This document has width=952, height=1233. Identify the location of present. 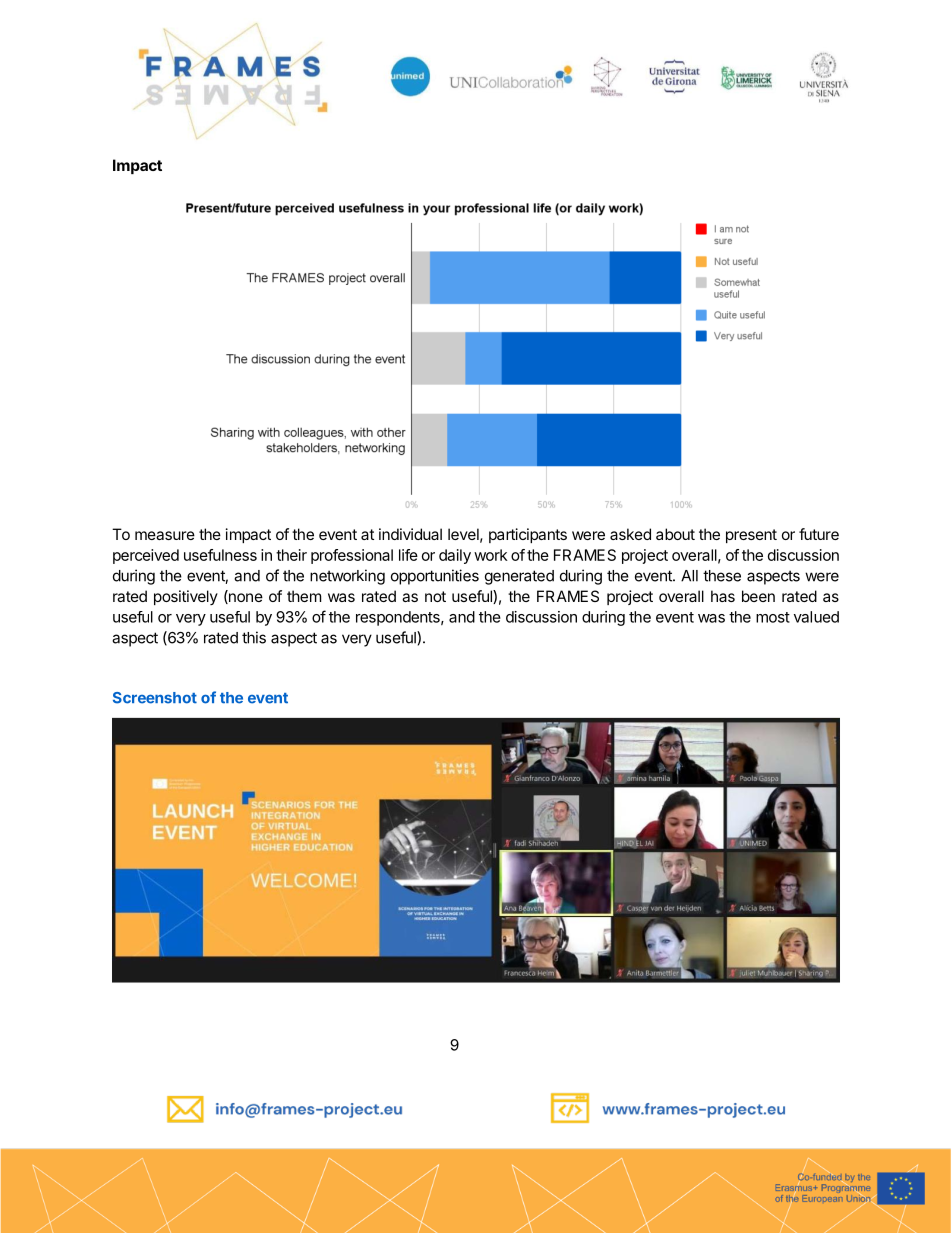
(751, 536).
